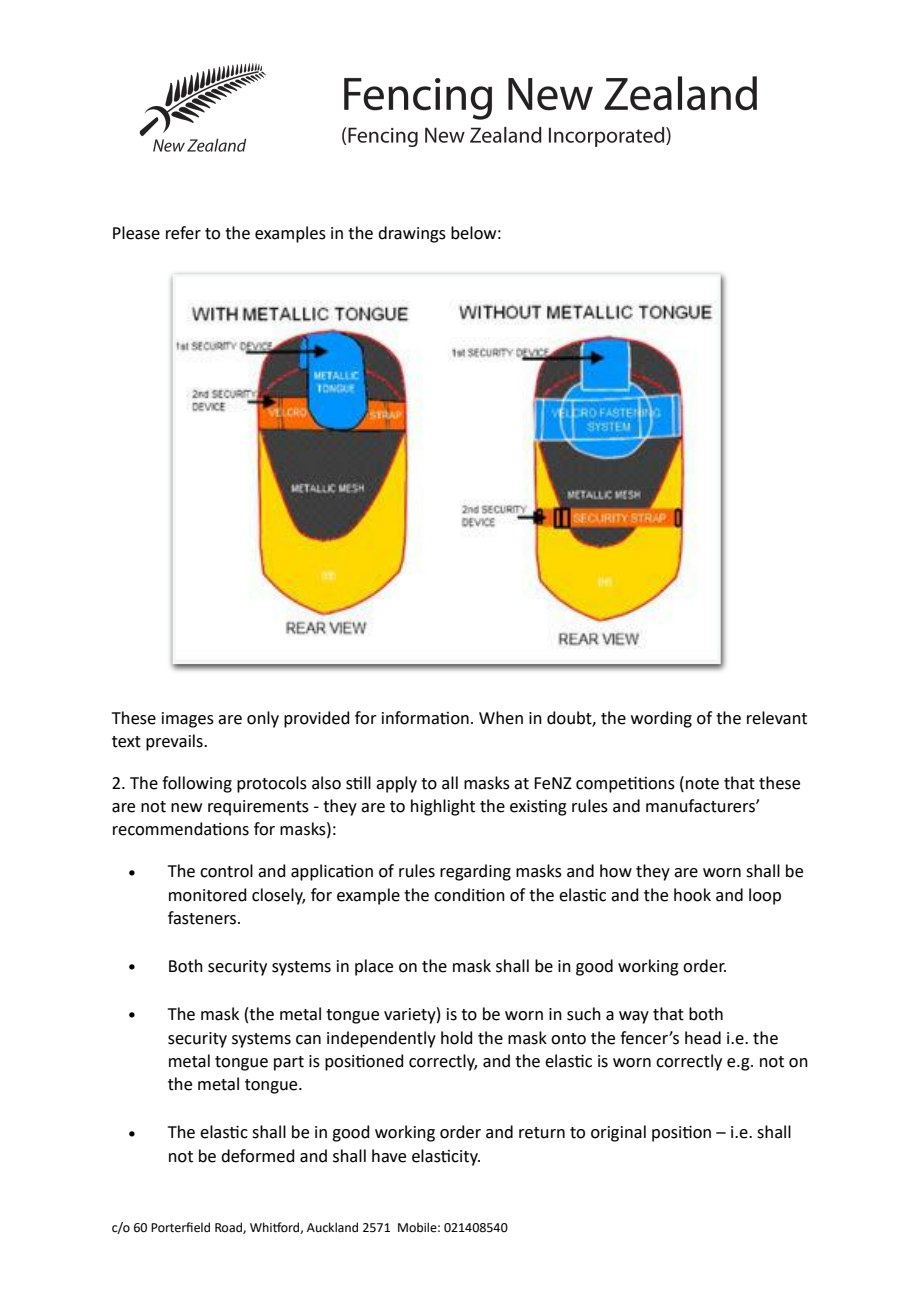  I want to click on images, so click(188, 720).
